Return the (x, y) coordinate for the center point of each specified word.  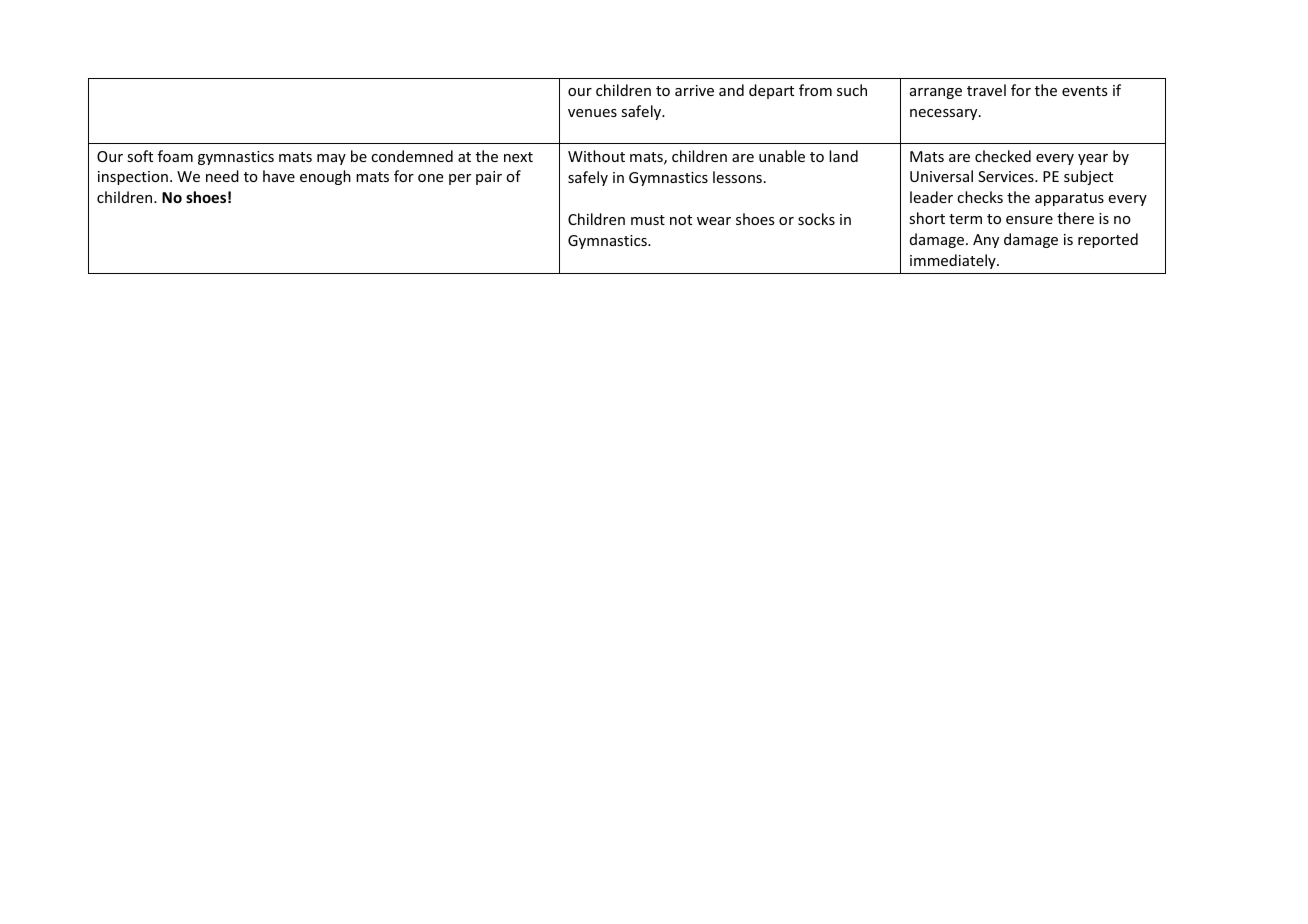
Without (596, 156)
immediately (954, 261)
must (648, 220)
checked (1003, 156)
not (681, 220)
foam (175, 156)
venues (592, 113)
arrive (694, 90)
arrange (936, 93)
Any (986, 241)
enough (325, 177)
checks (980, 197)
